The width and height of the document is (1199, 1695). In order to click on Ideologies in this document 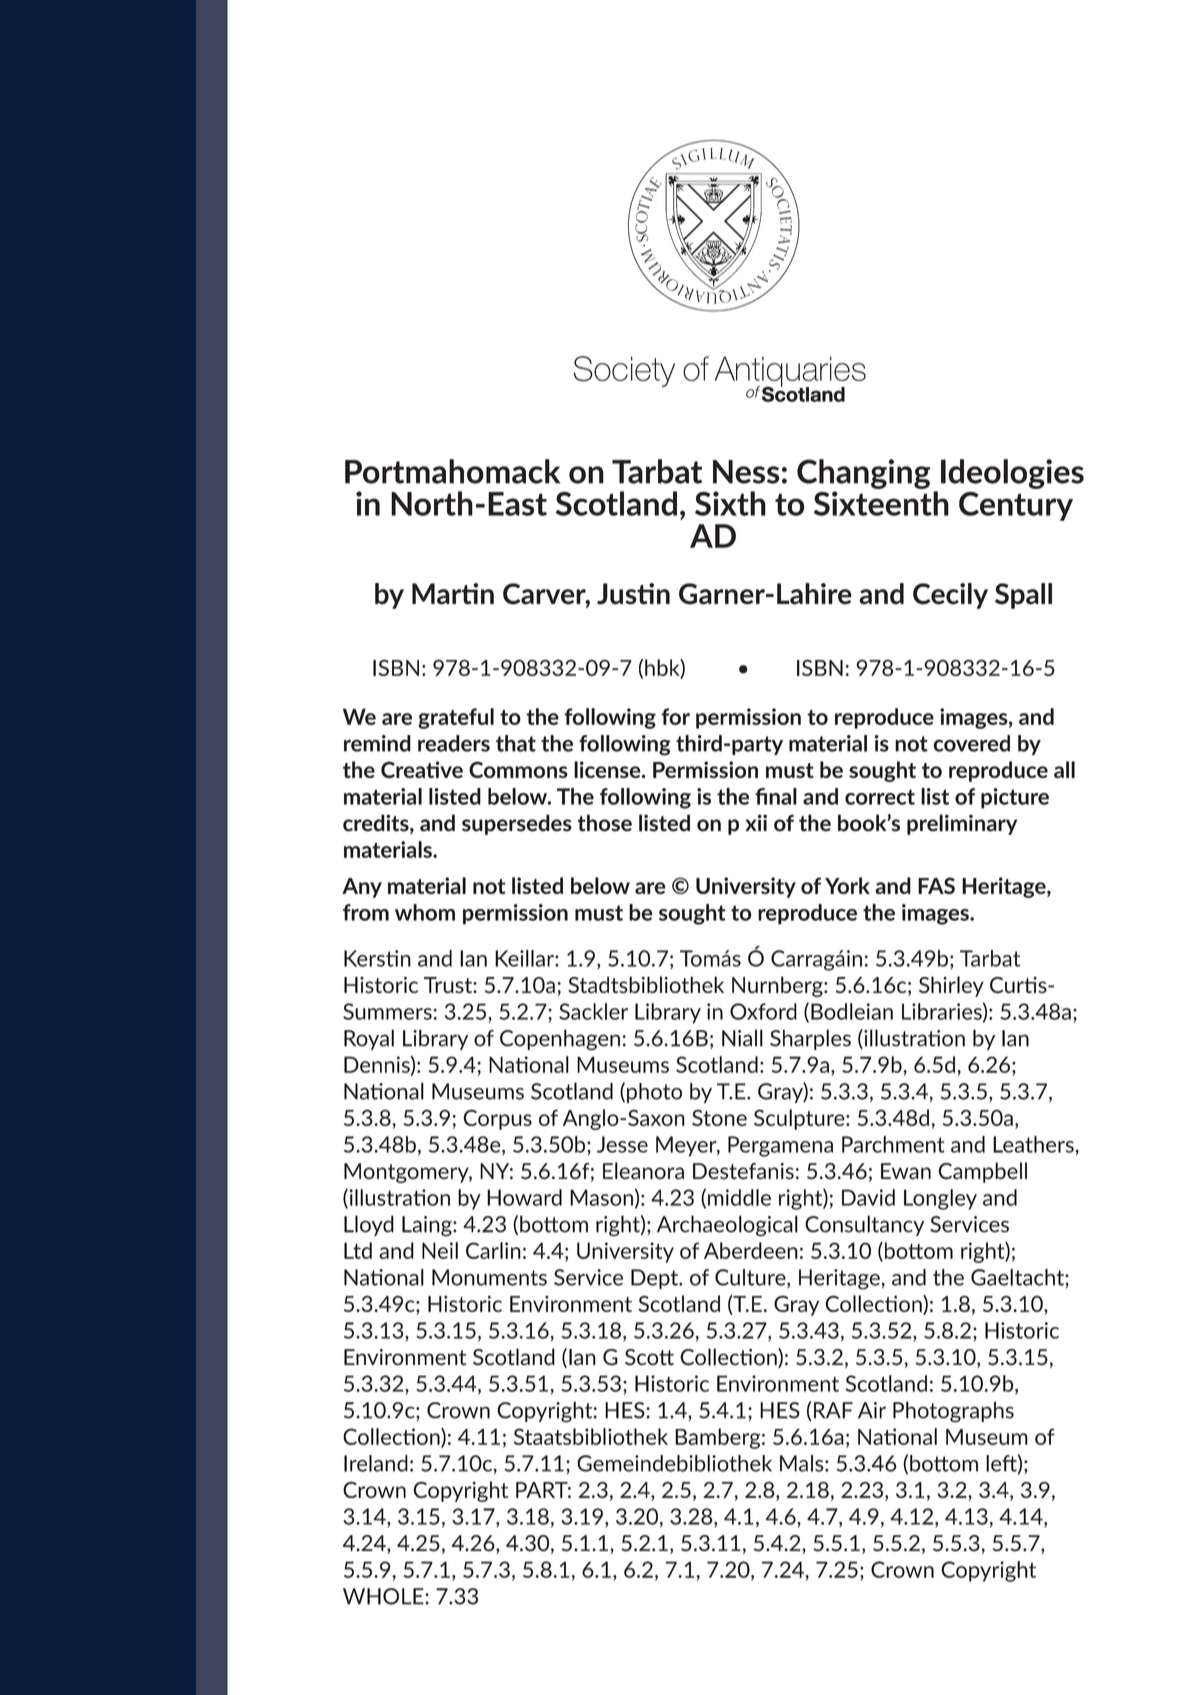, I will do `click(1012, 474)`.
